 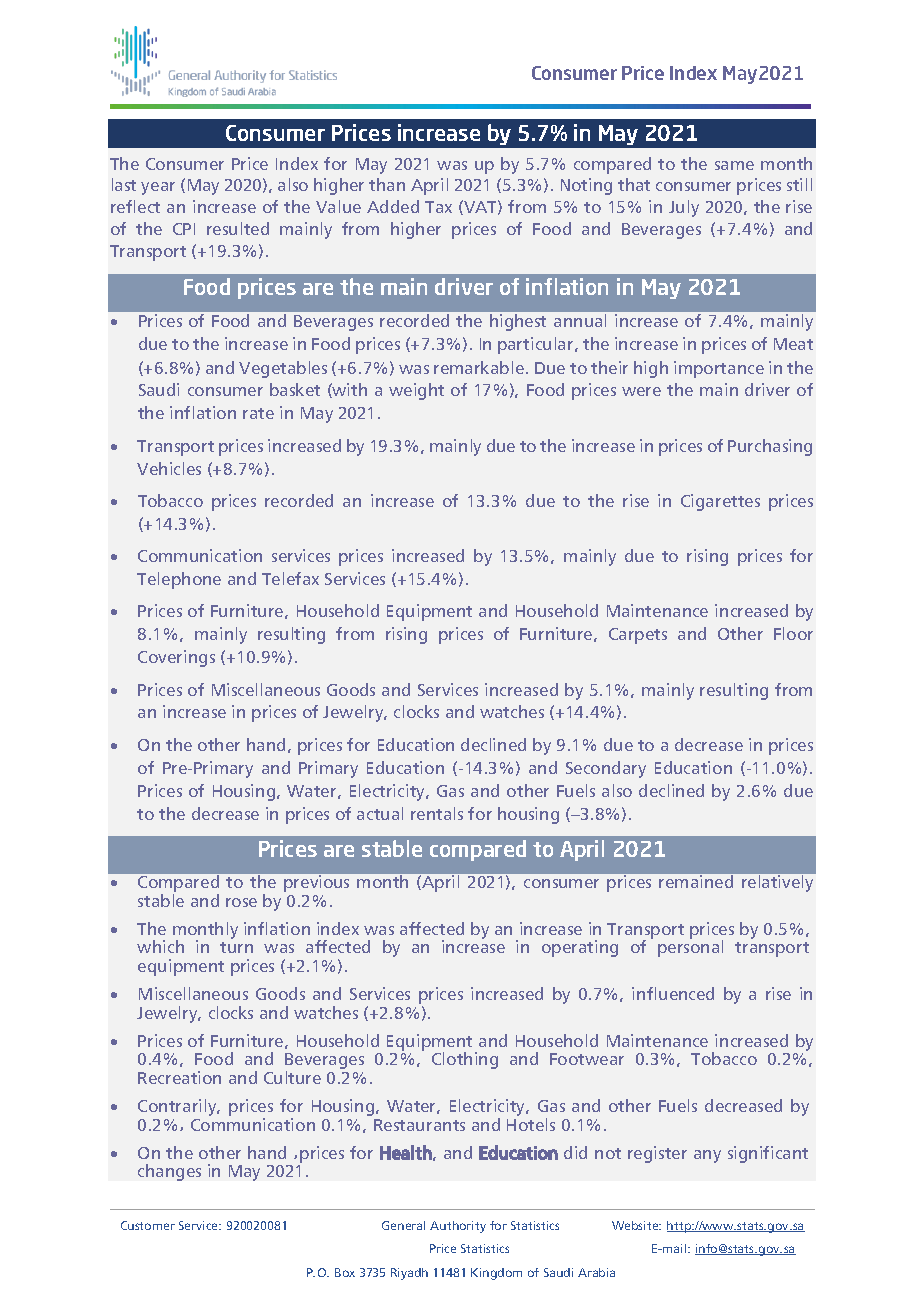 I want to click on Authority, so click(x=458, y=1227).
